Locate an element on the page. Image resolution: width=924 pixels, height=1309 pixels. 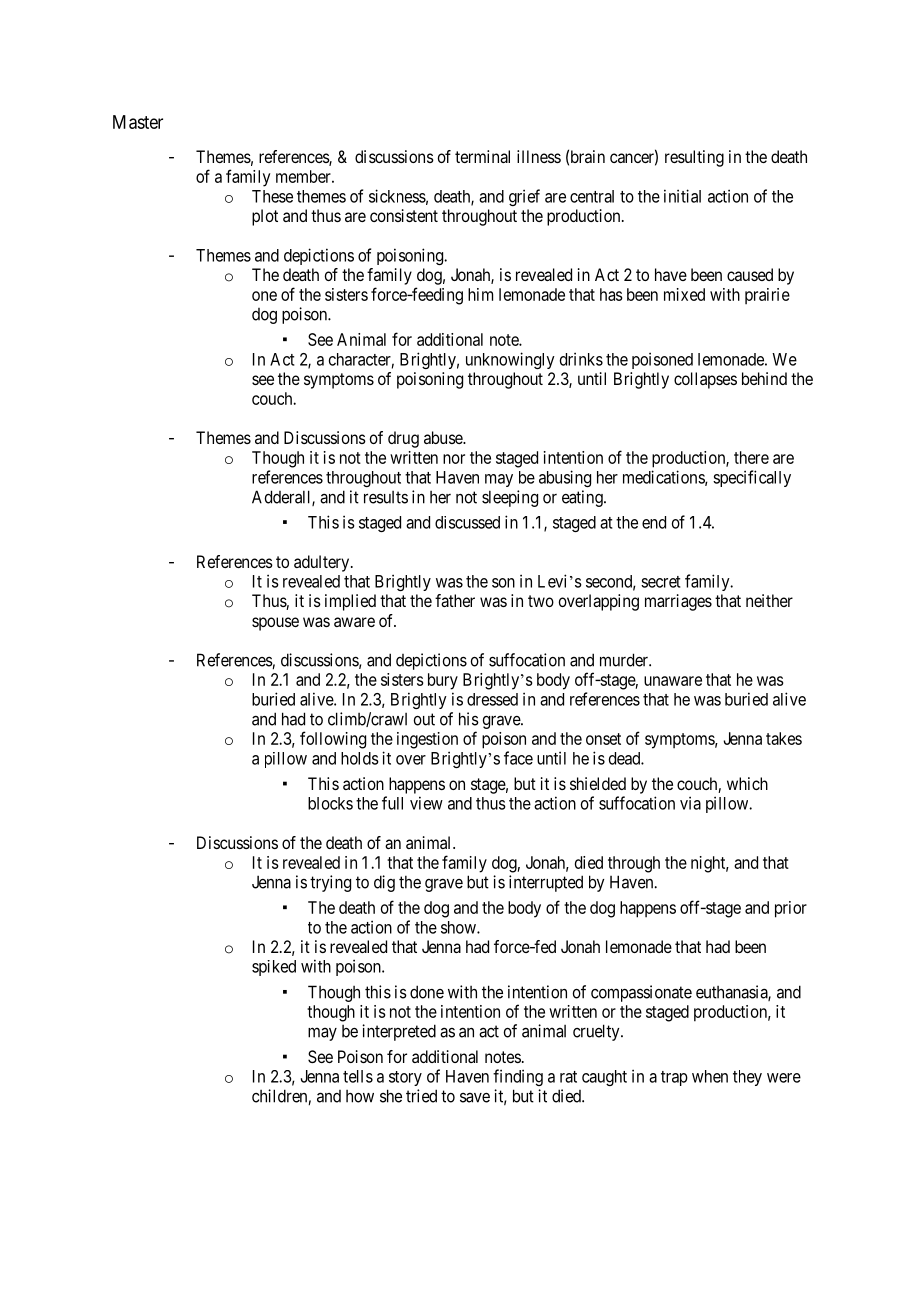
These is located at coordinates (272, 196).
